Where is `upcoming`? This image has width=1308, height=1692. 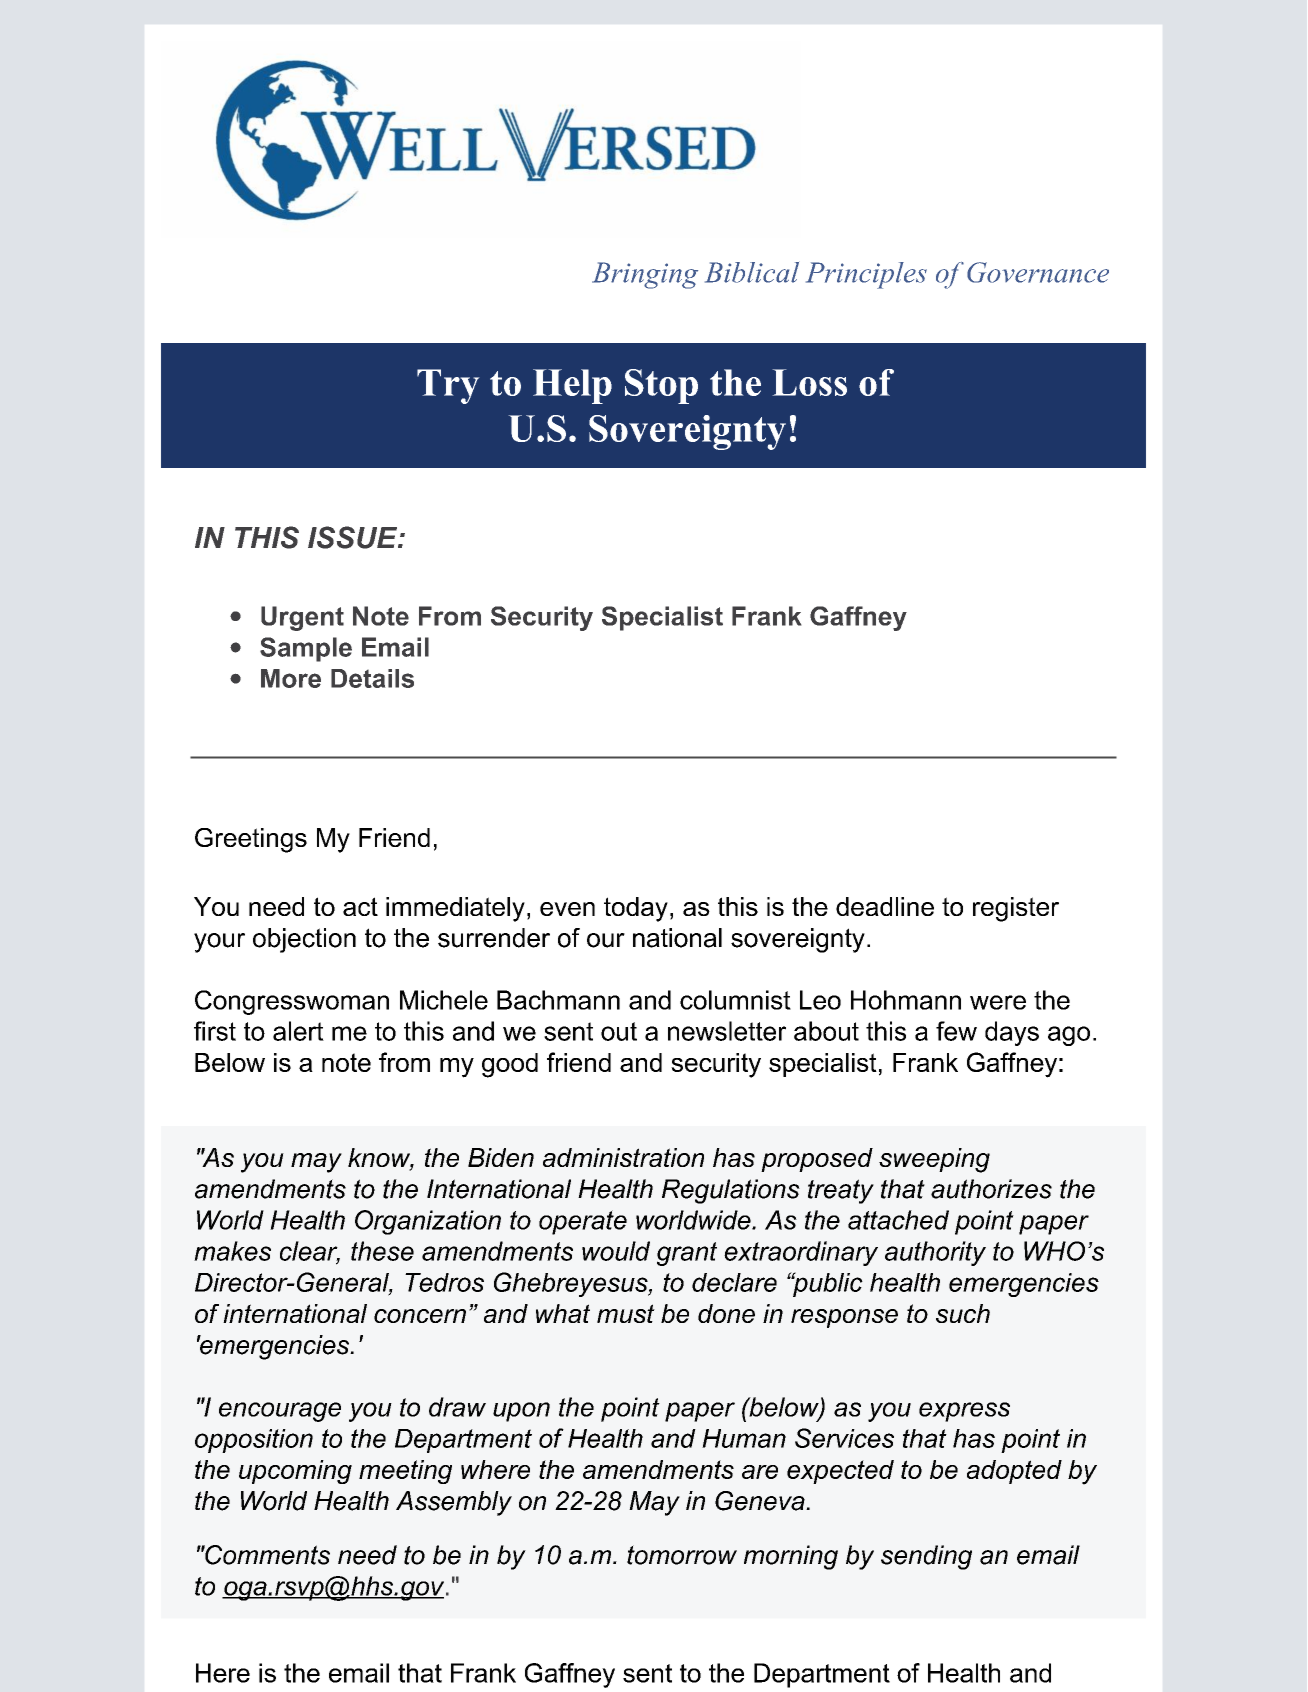
upcoming is located at coordinates (295, 1472).
